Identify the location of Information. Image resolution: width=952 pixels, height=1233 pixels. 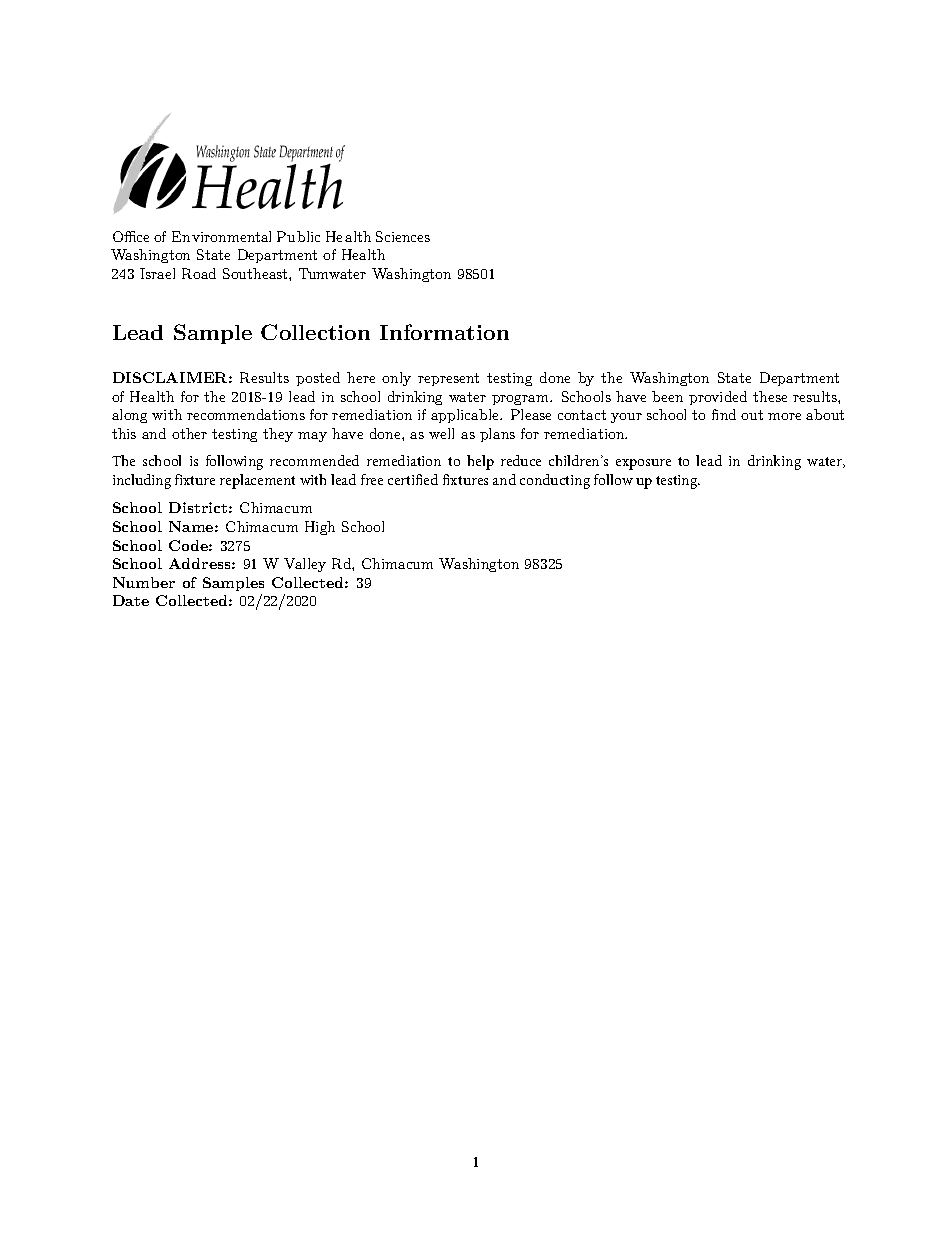
(444, 332).
